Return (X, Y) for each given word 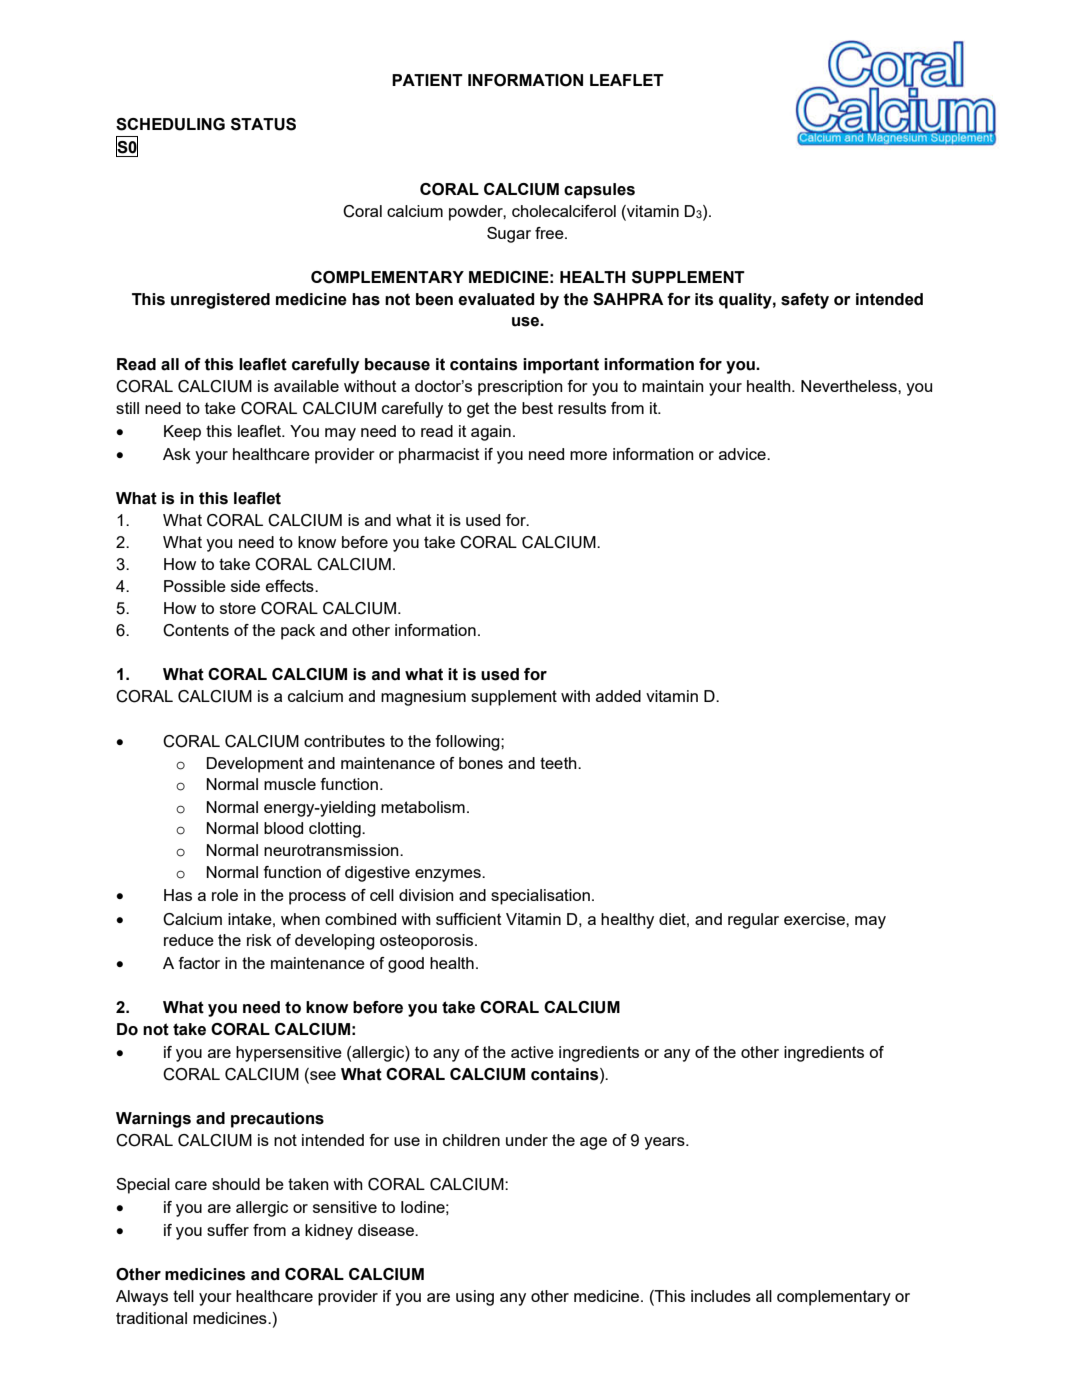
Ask (177, 454)
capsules (599, 191)
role (225, 895)
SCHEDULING (170, 124)
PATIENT (427, 80)
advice (743, 454)
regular (753, 921)
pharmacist (439, 456)
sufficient (469, 919)
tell (183, 1296)
